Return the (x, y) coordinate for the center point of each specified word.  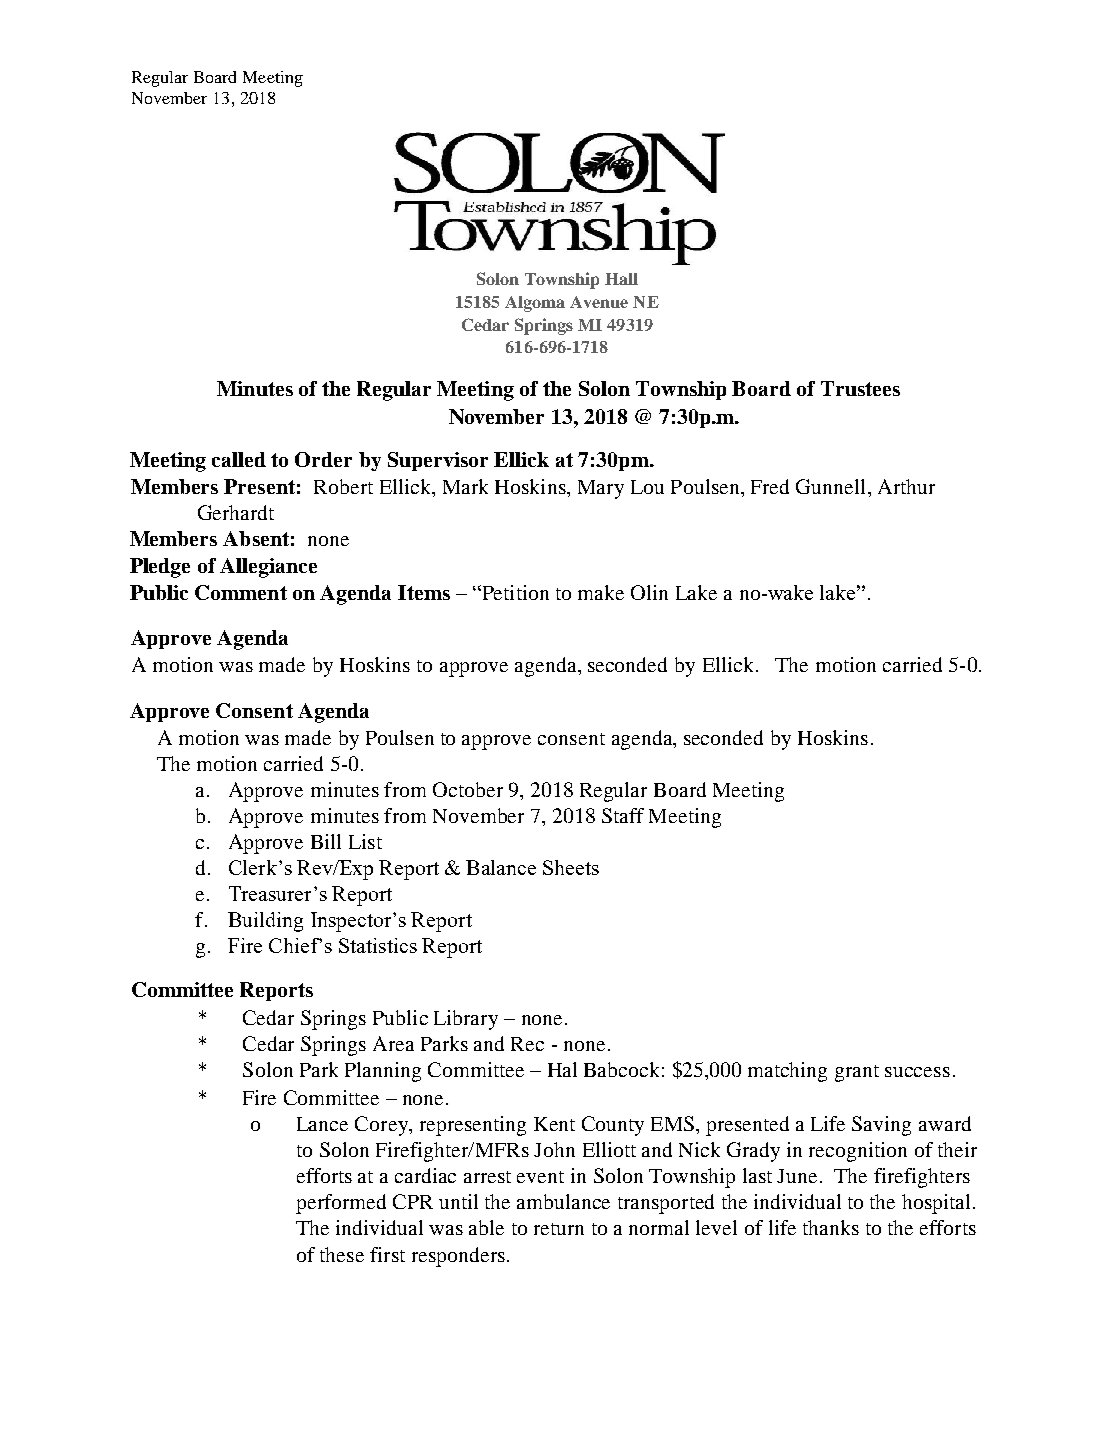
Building (265, 922)
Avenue (599, 302)
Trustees (860, 388)
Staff (623, 815)
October (468, 789)
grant (857, 1073)
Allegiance (268, 568)
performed (341, 1204)
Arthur (906, 486)
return (559, 1229)
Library (466, 1020)
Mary (601, 489)
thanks (831, 1227)
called (239, 459)
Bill (326, 841)
